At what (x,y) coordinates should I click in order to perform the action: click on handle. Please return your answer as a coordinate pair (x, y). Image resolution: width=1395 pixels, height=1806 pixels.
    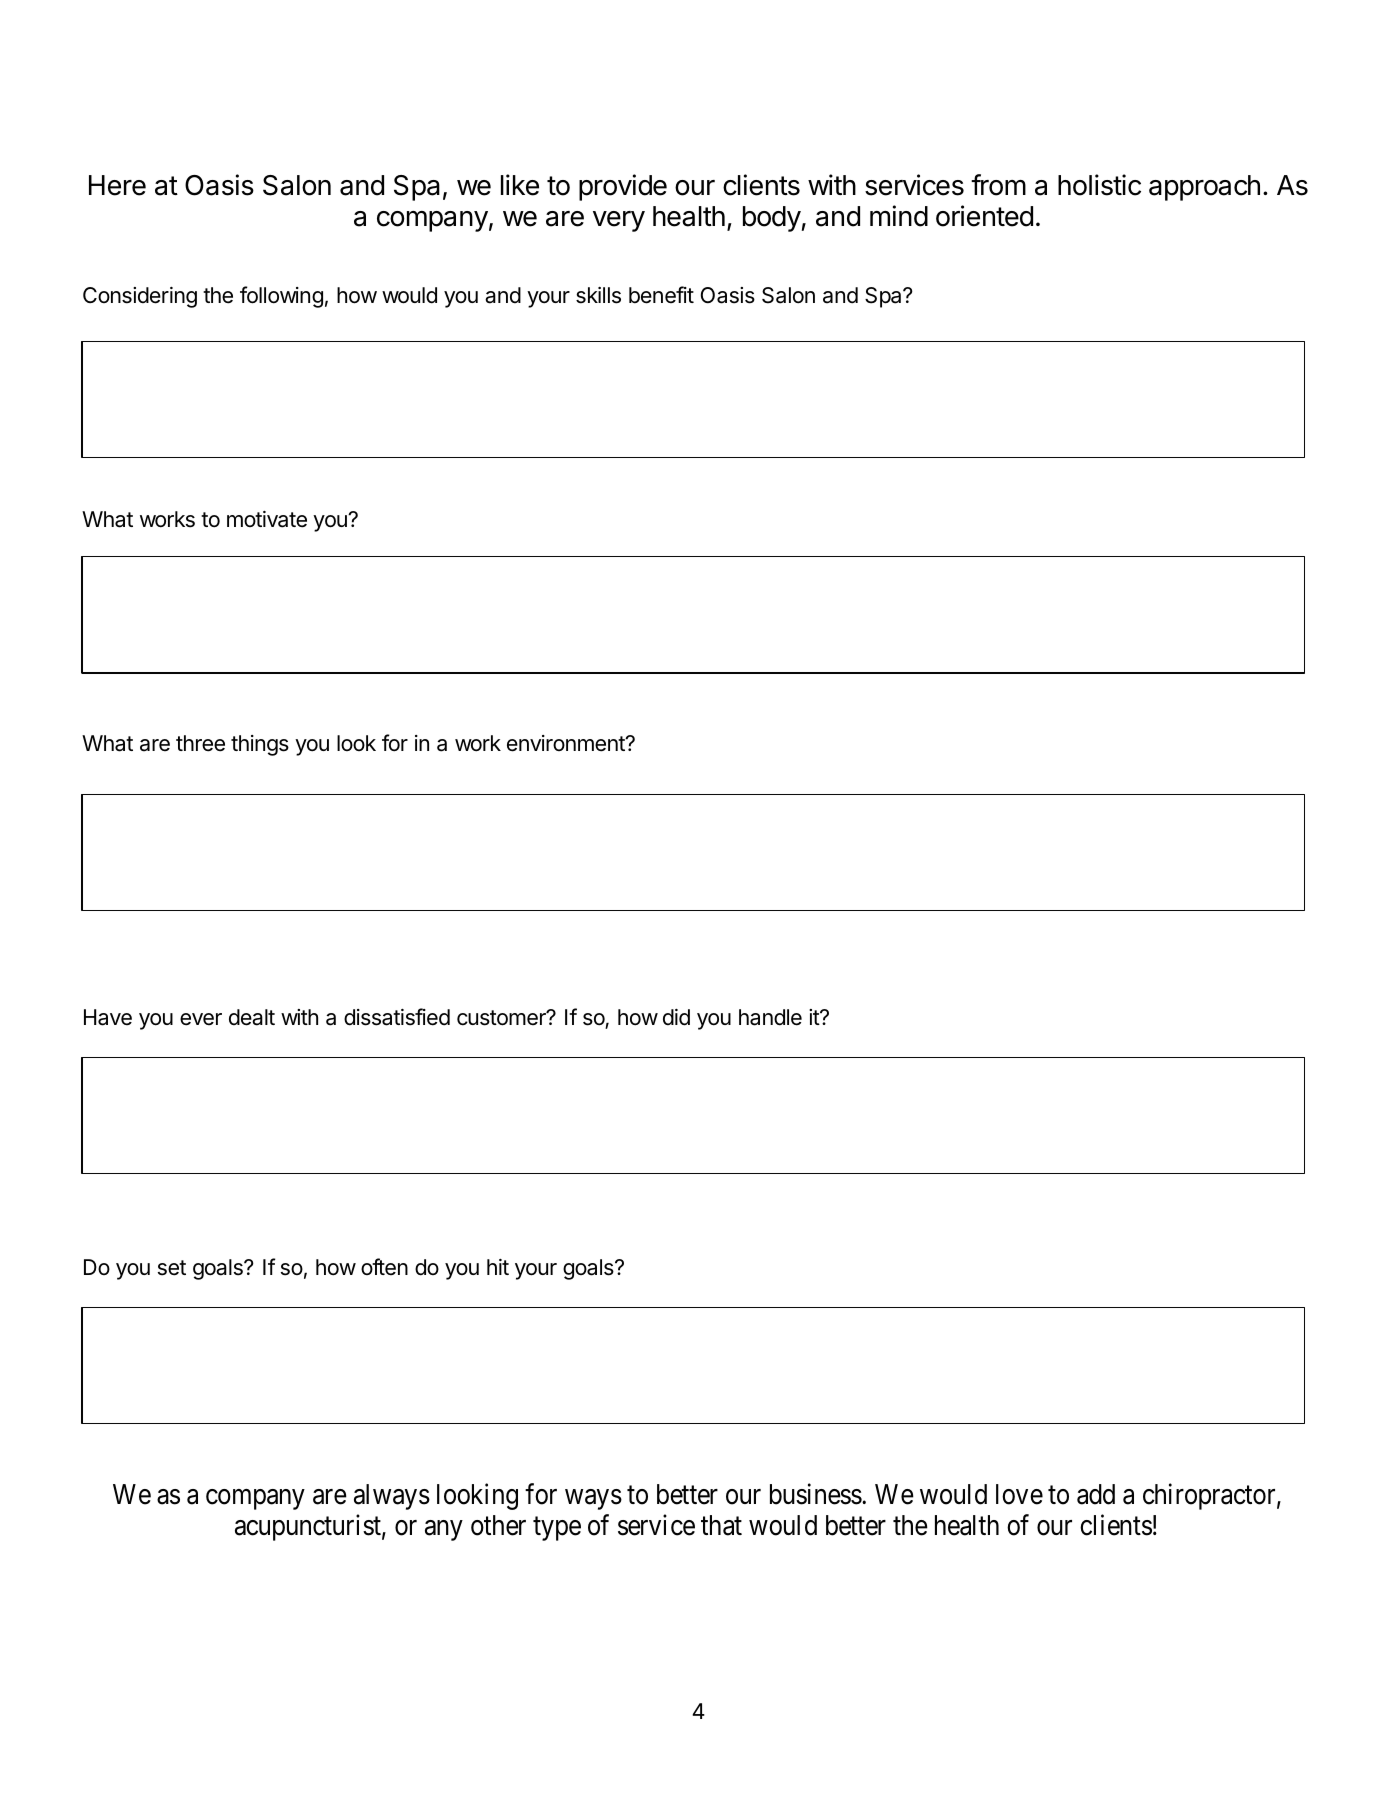
    Looking at the image, I should click on (770, 1017).
